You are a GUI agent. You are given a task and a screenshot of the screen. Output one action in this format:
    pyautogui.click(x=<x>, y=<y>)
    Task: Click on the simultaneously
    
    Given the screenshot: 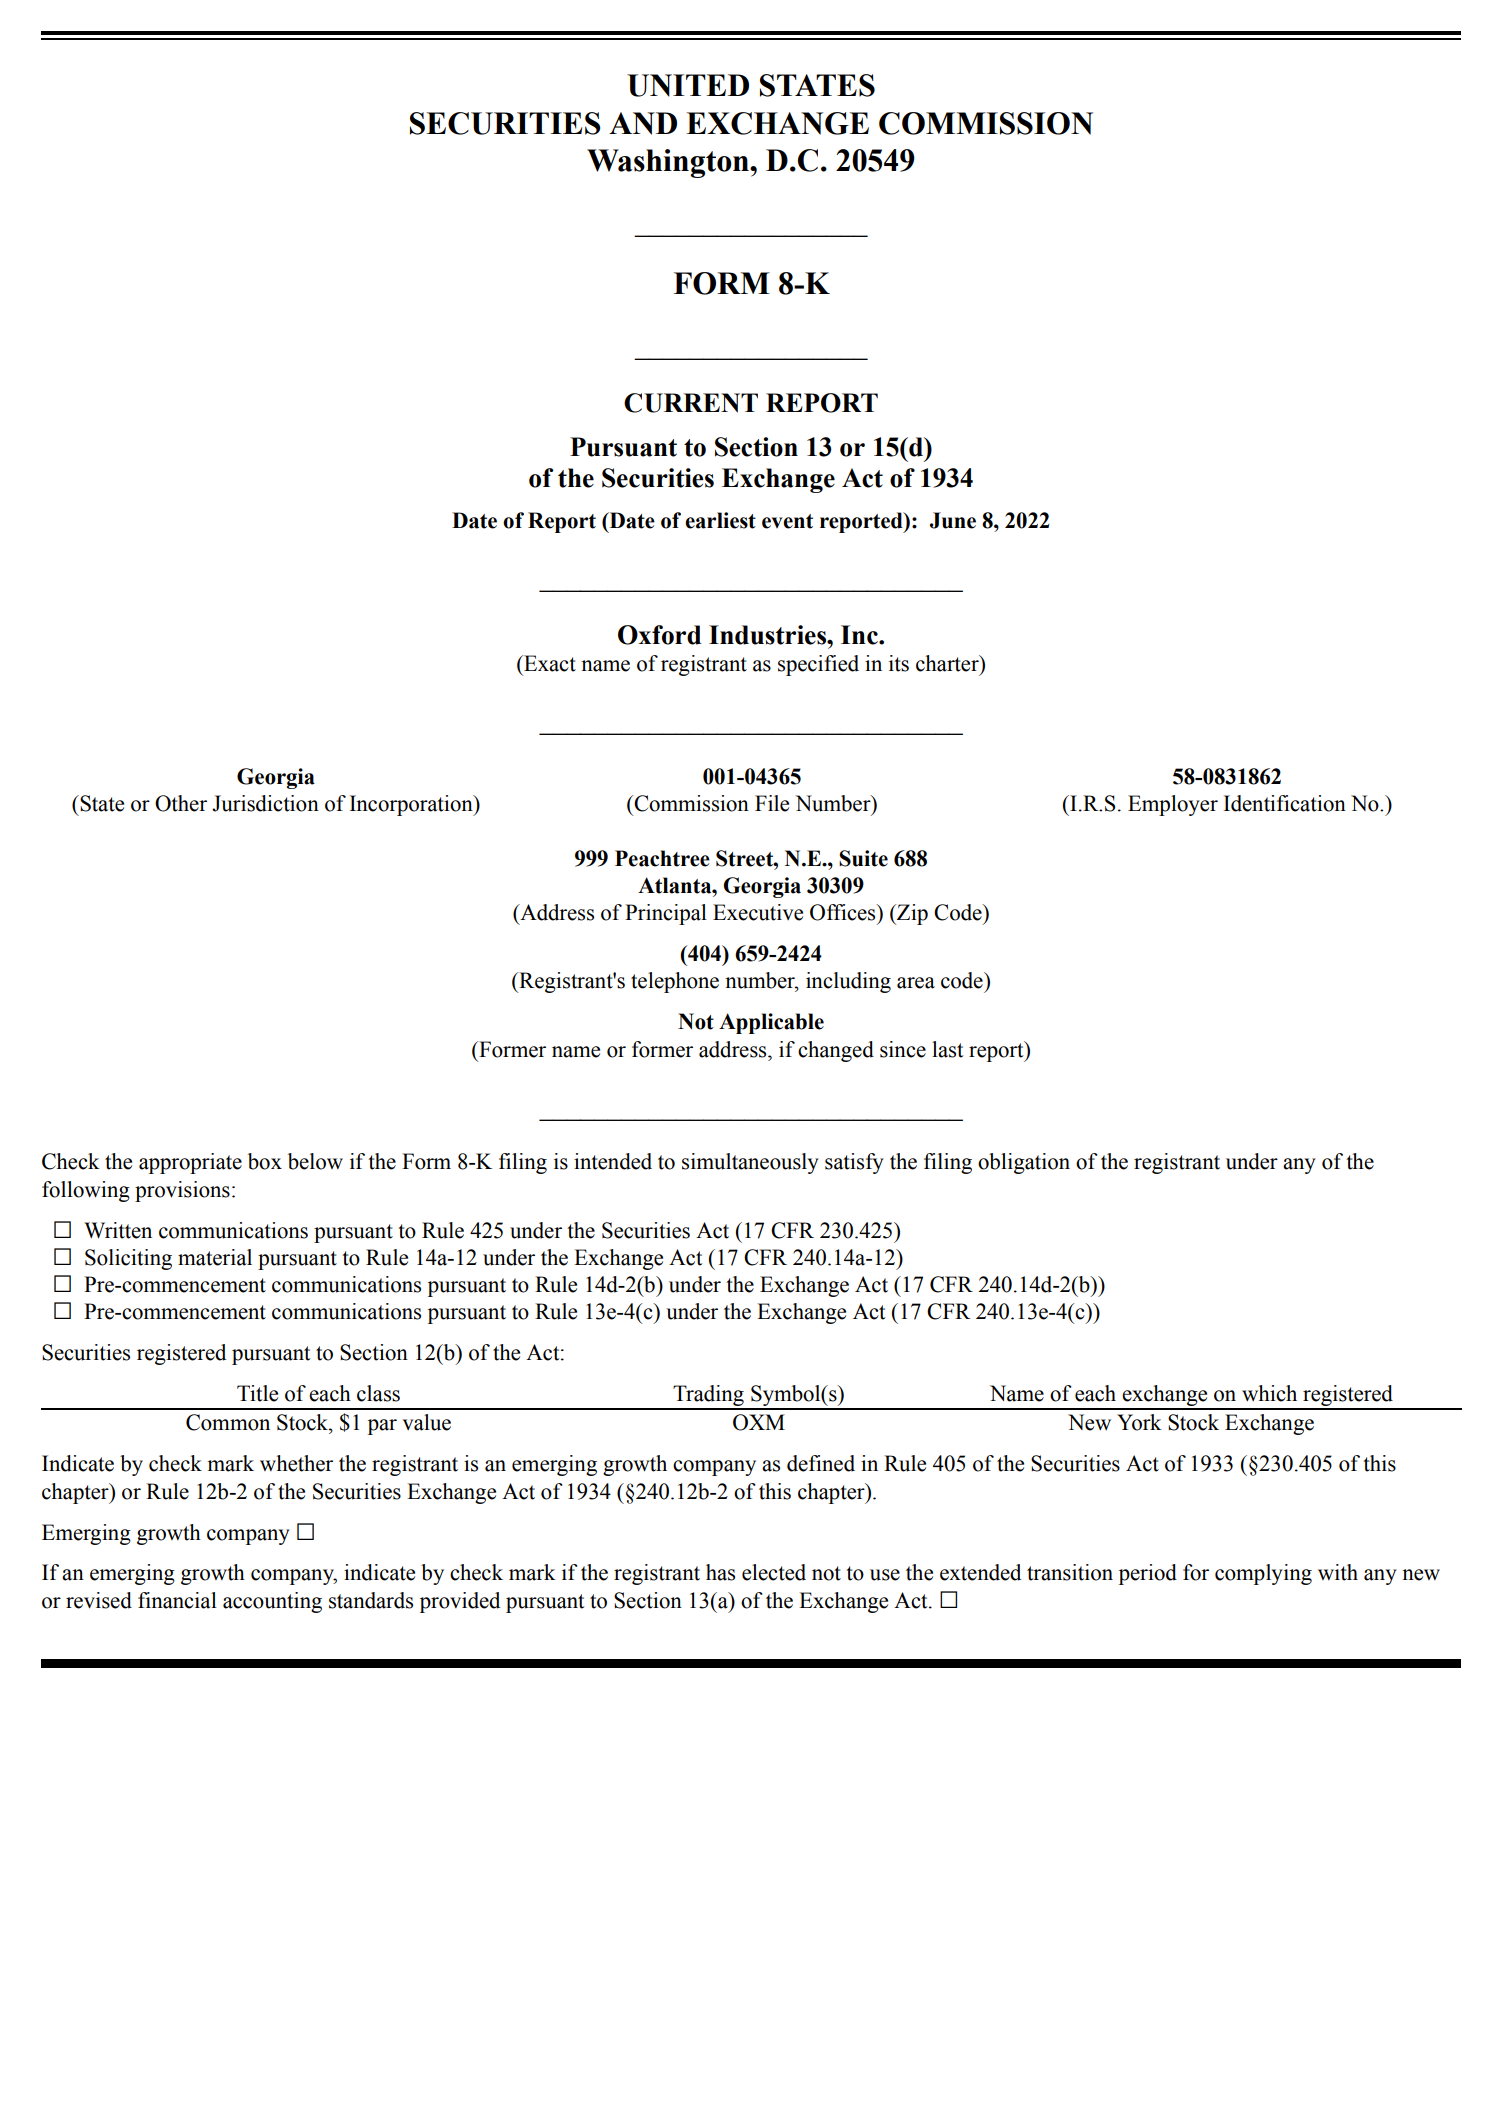 What is the action you would take?
    pyautogui.click(x=750, y=1163)
